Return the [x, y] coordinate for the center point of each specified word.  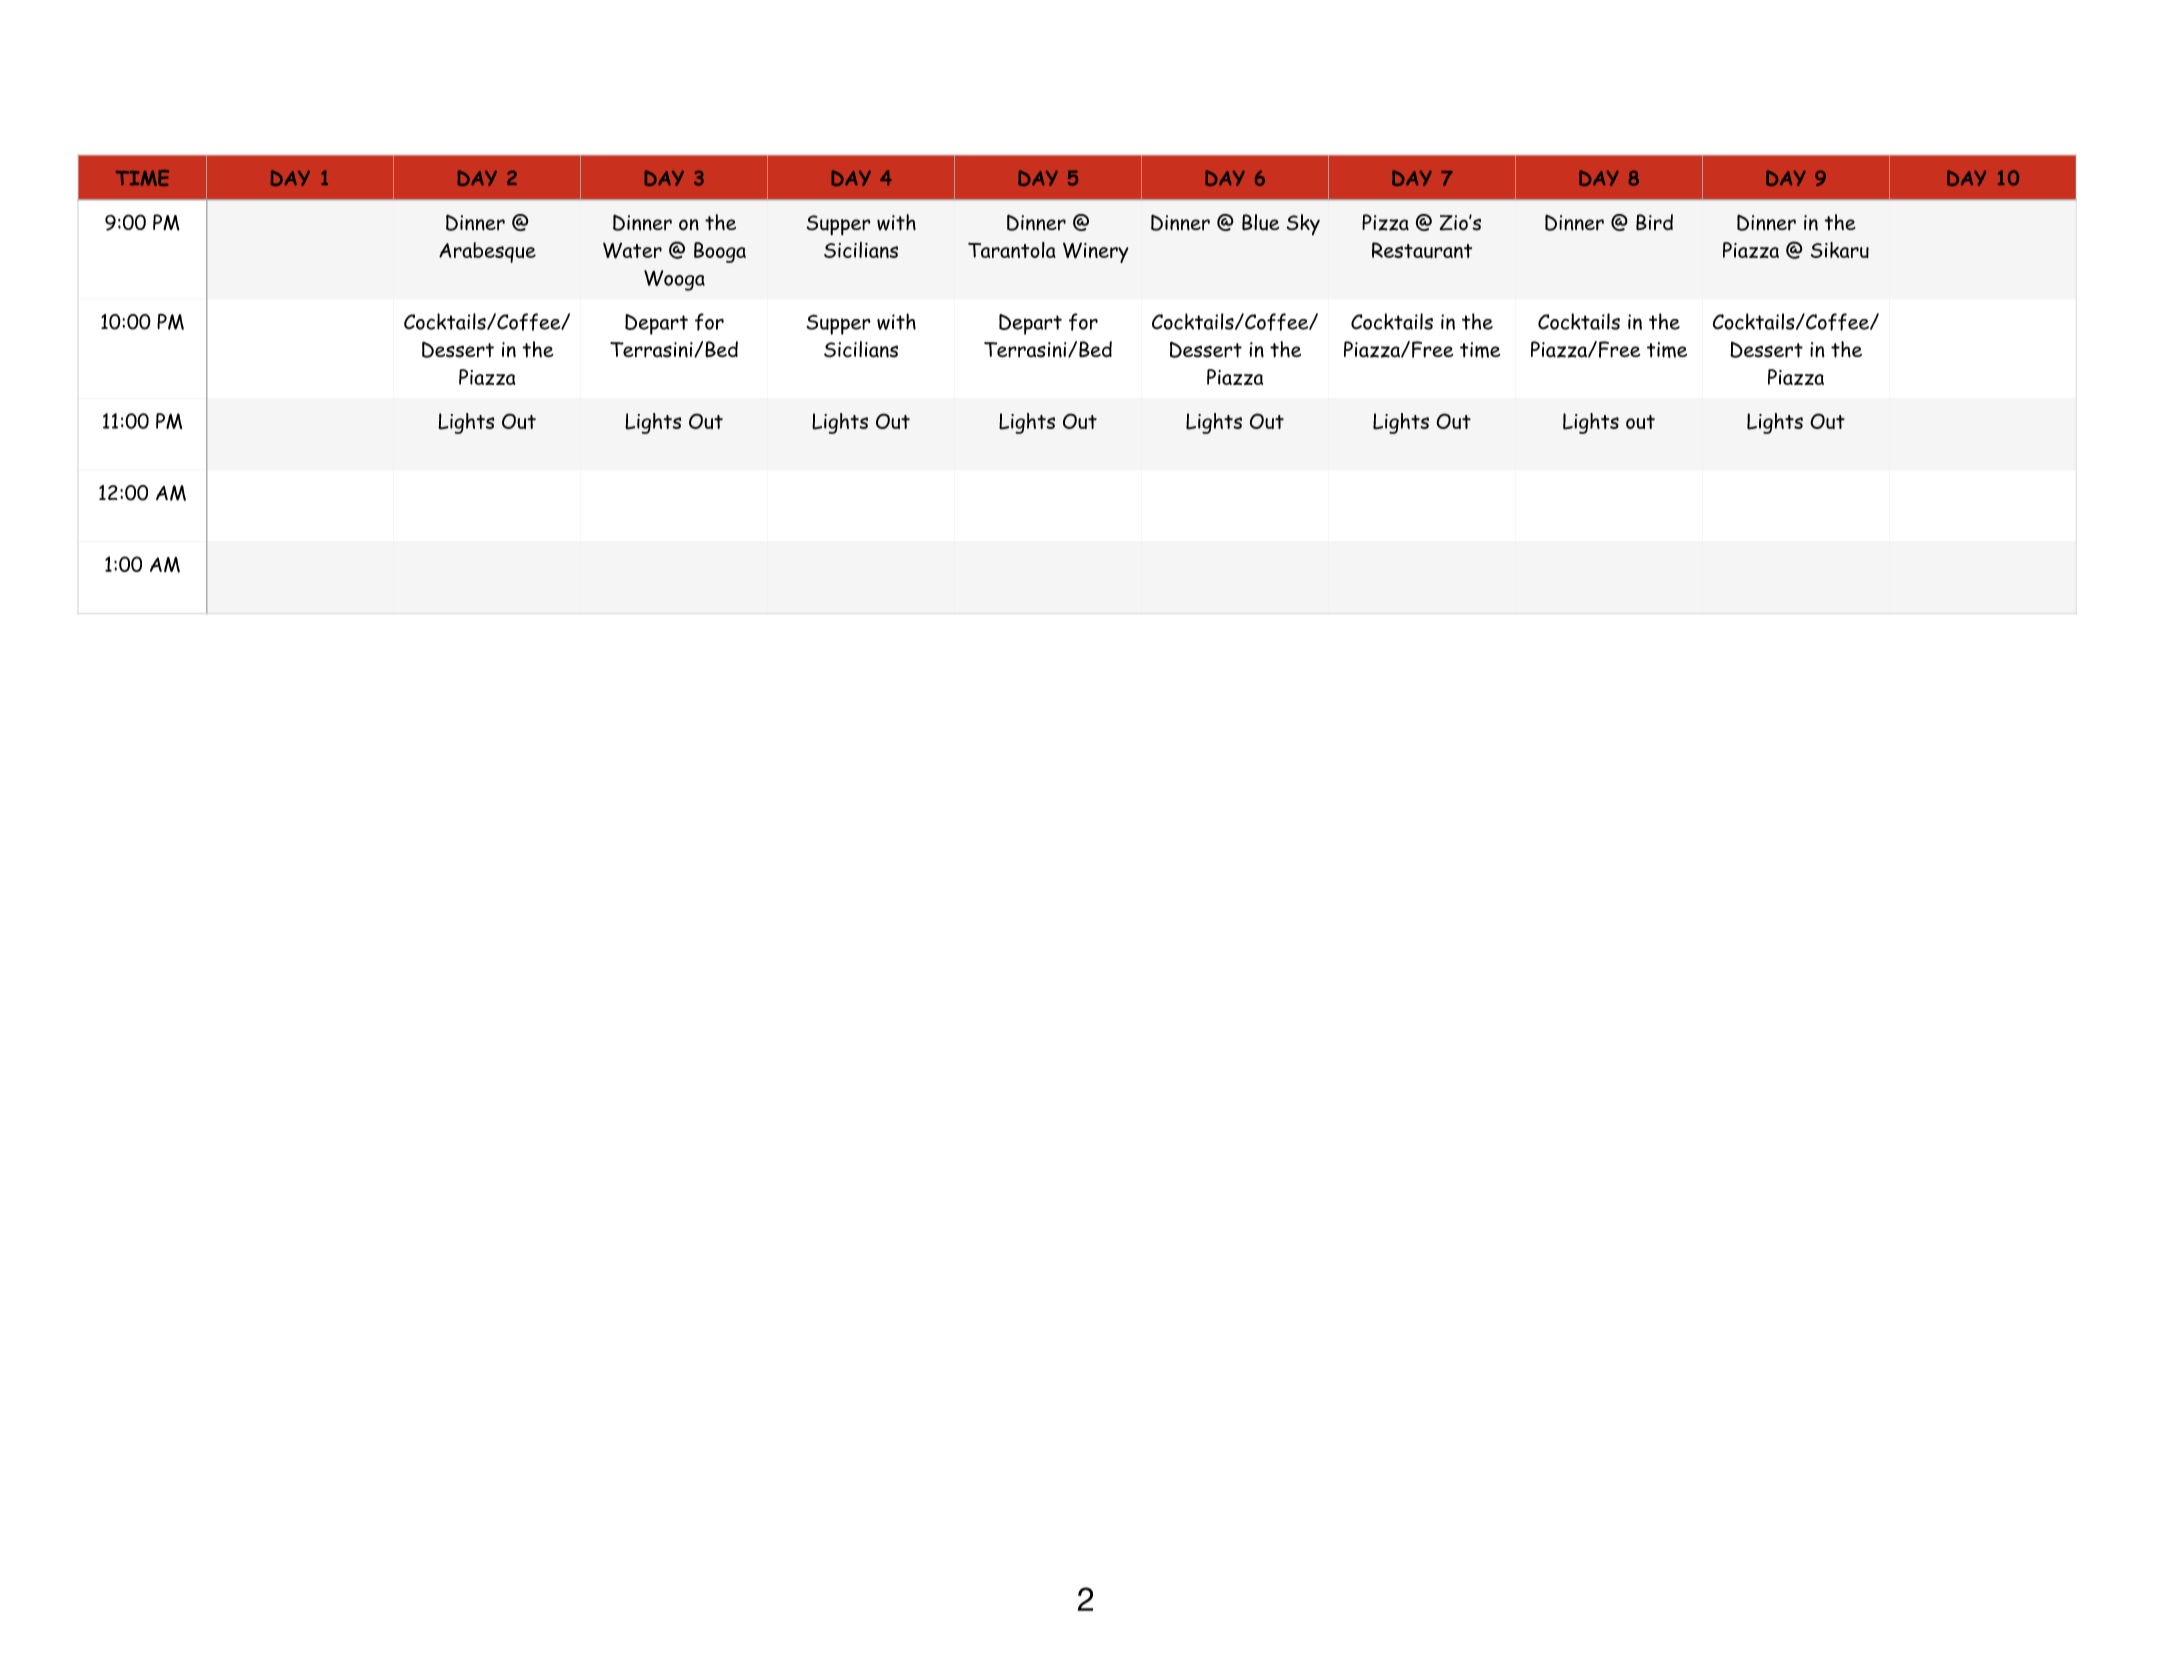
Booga [720, 252]
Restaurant [1422, 250]
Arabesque [487, 252]
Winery [1096, 253]
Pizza [1385, 222]
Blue [1260, 222]
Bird [1654, 222]
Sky [1303, 224]
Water [632, 251]
